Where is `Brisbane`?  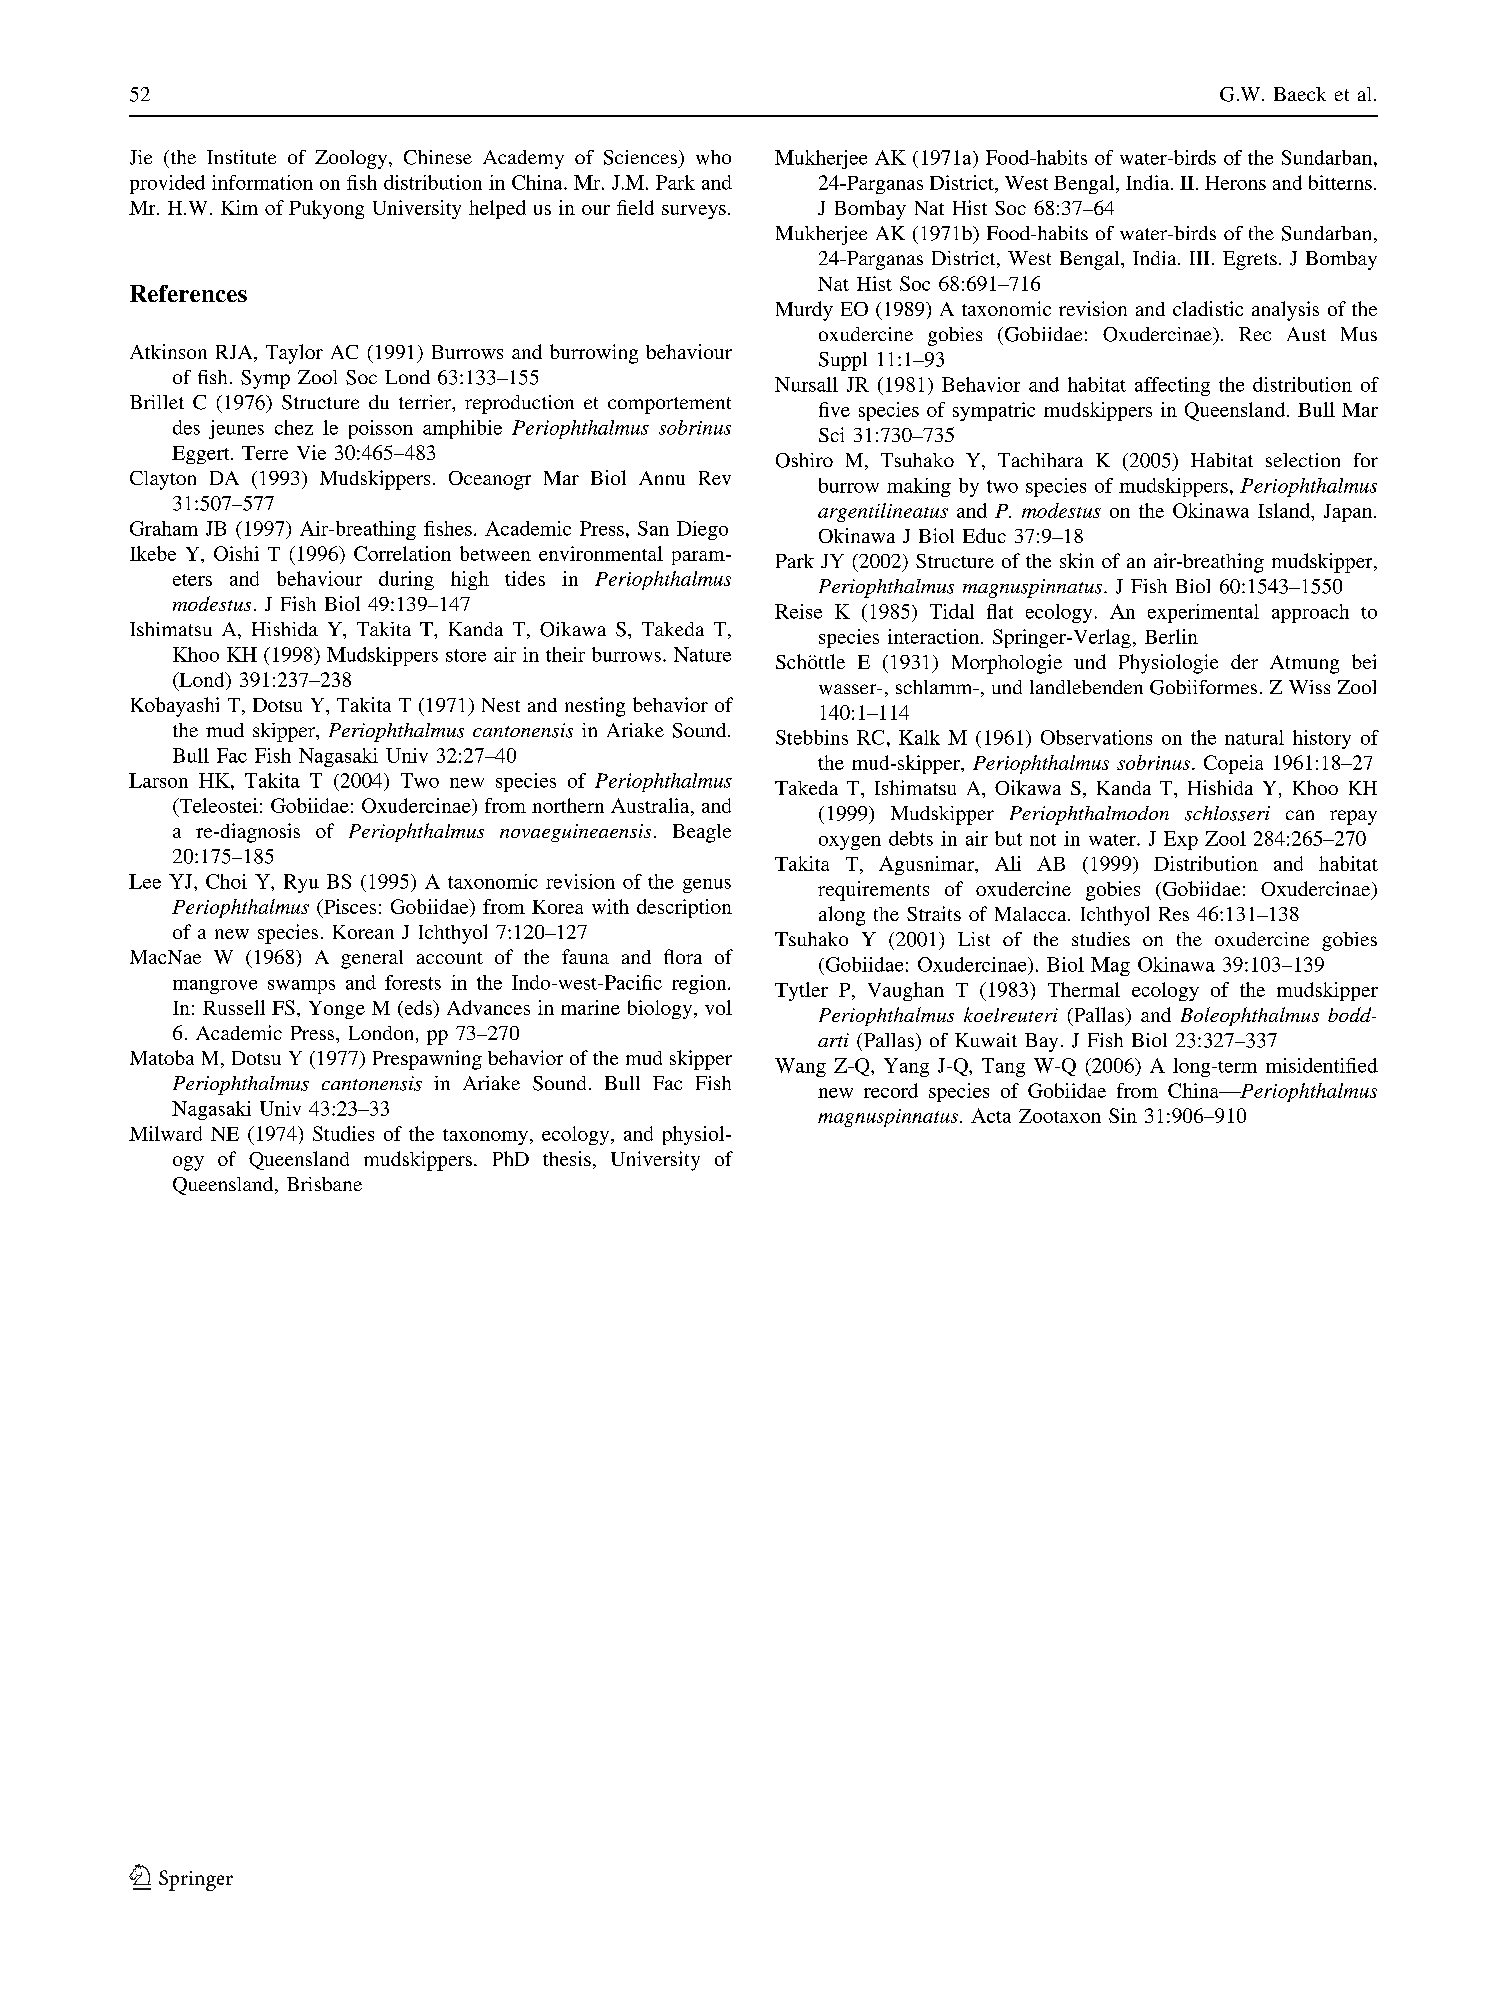 Brisbane is located at coordinates (324, 1184).
